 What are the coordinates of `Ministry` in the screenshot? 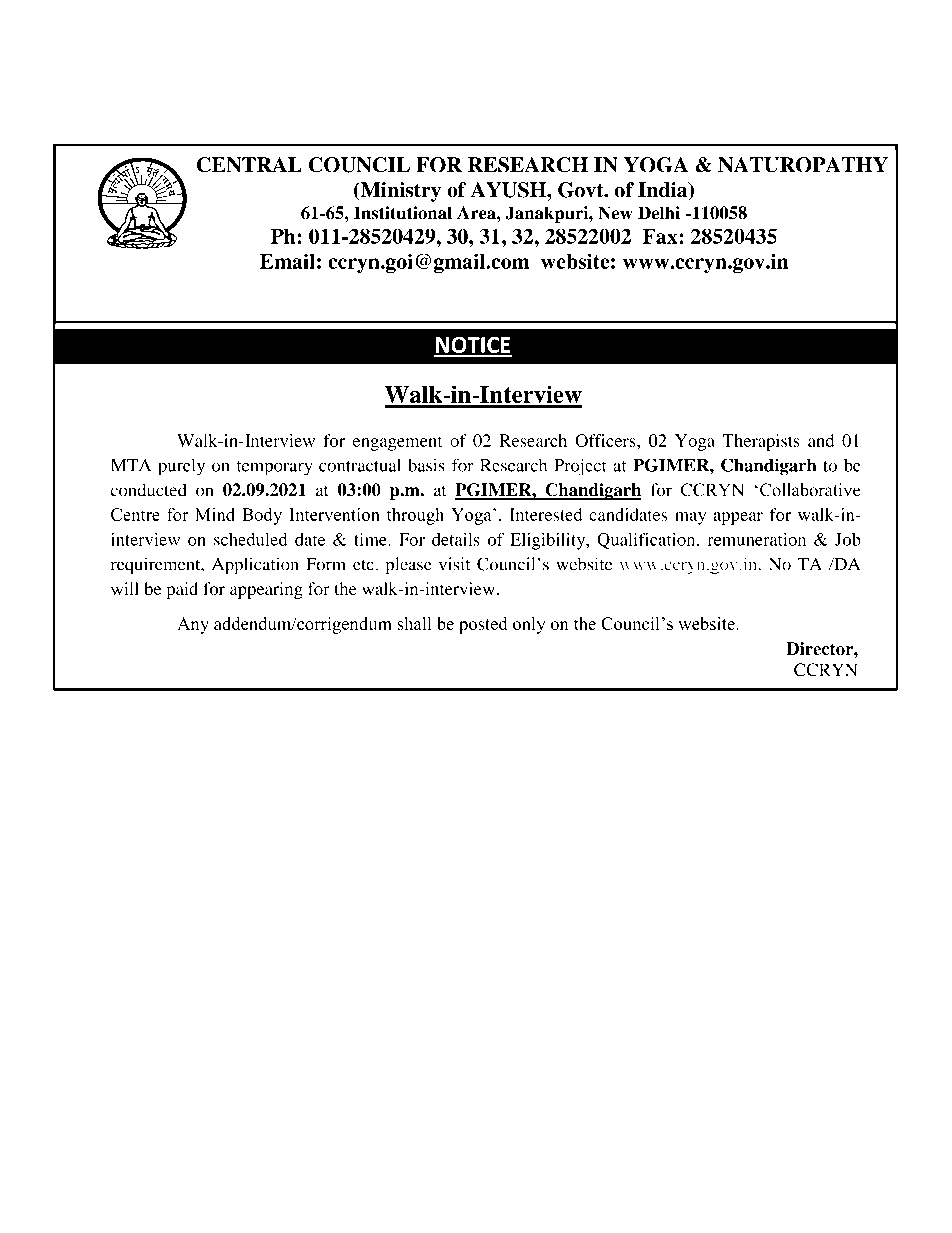 It's located at (399, 192).
